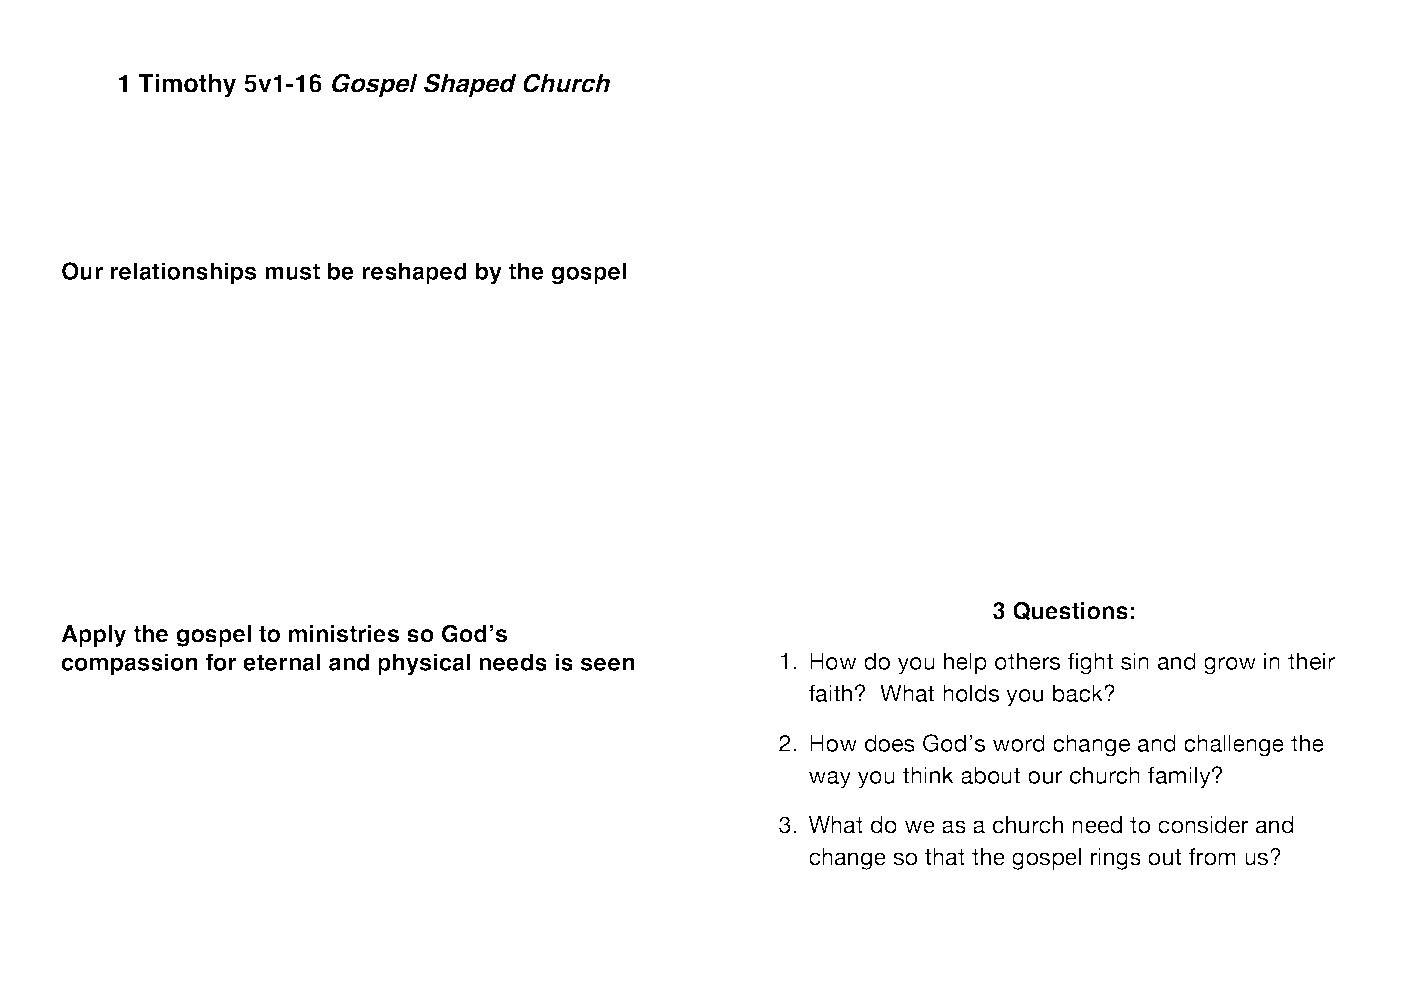 This document has height=1005, width=1421. I want to click on Questions, so click(1070, 611).
